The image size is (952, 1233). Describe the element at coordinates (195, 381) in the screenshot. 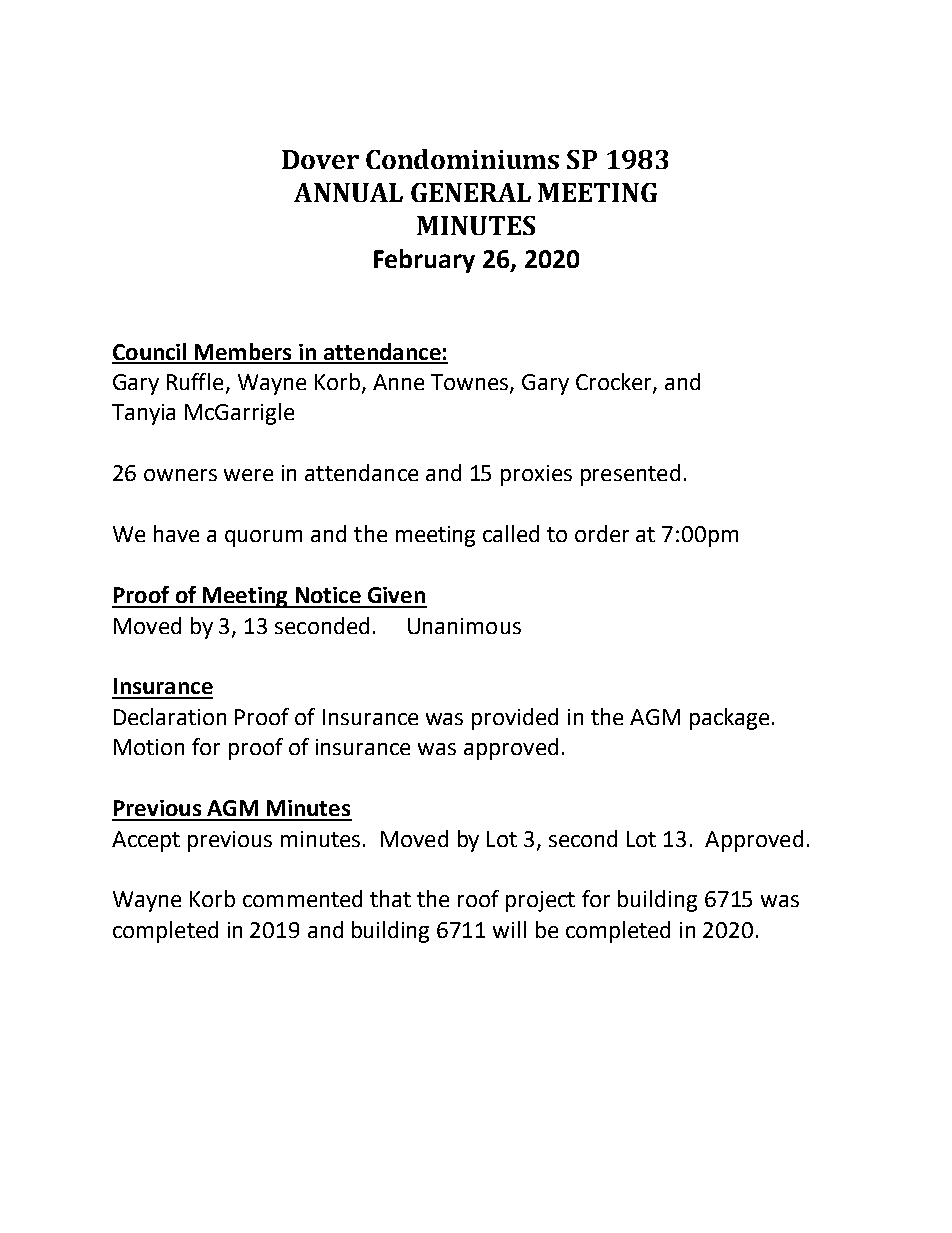

I see `Ruffle` at that location.
